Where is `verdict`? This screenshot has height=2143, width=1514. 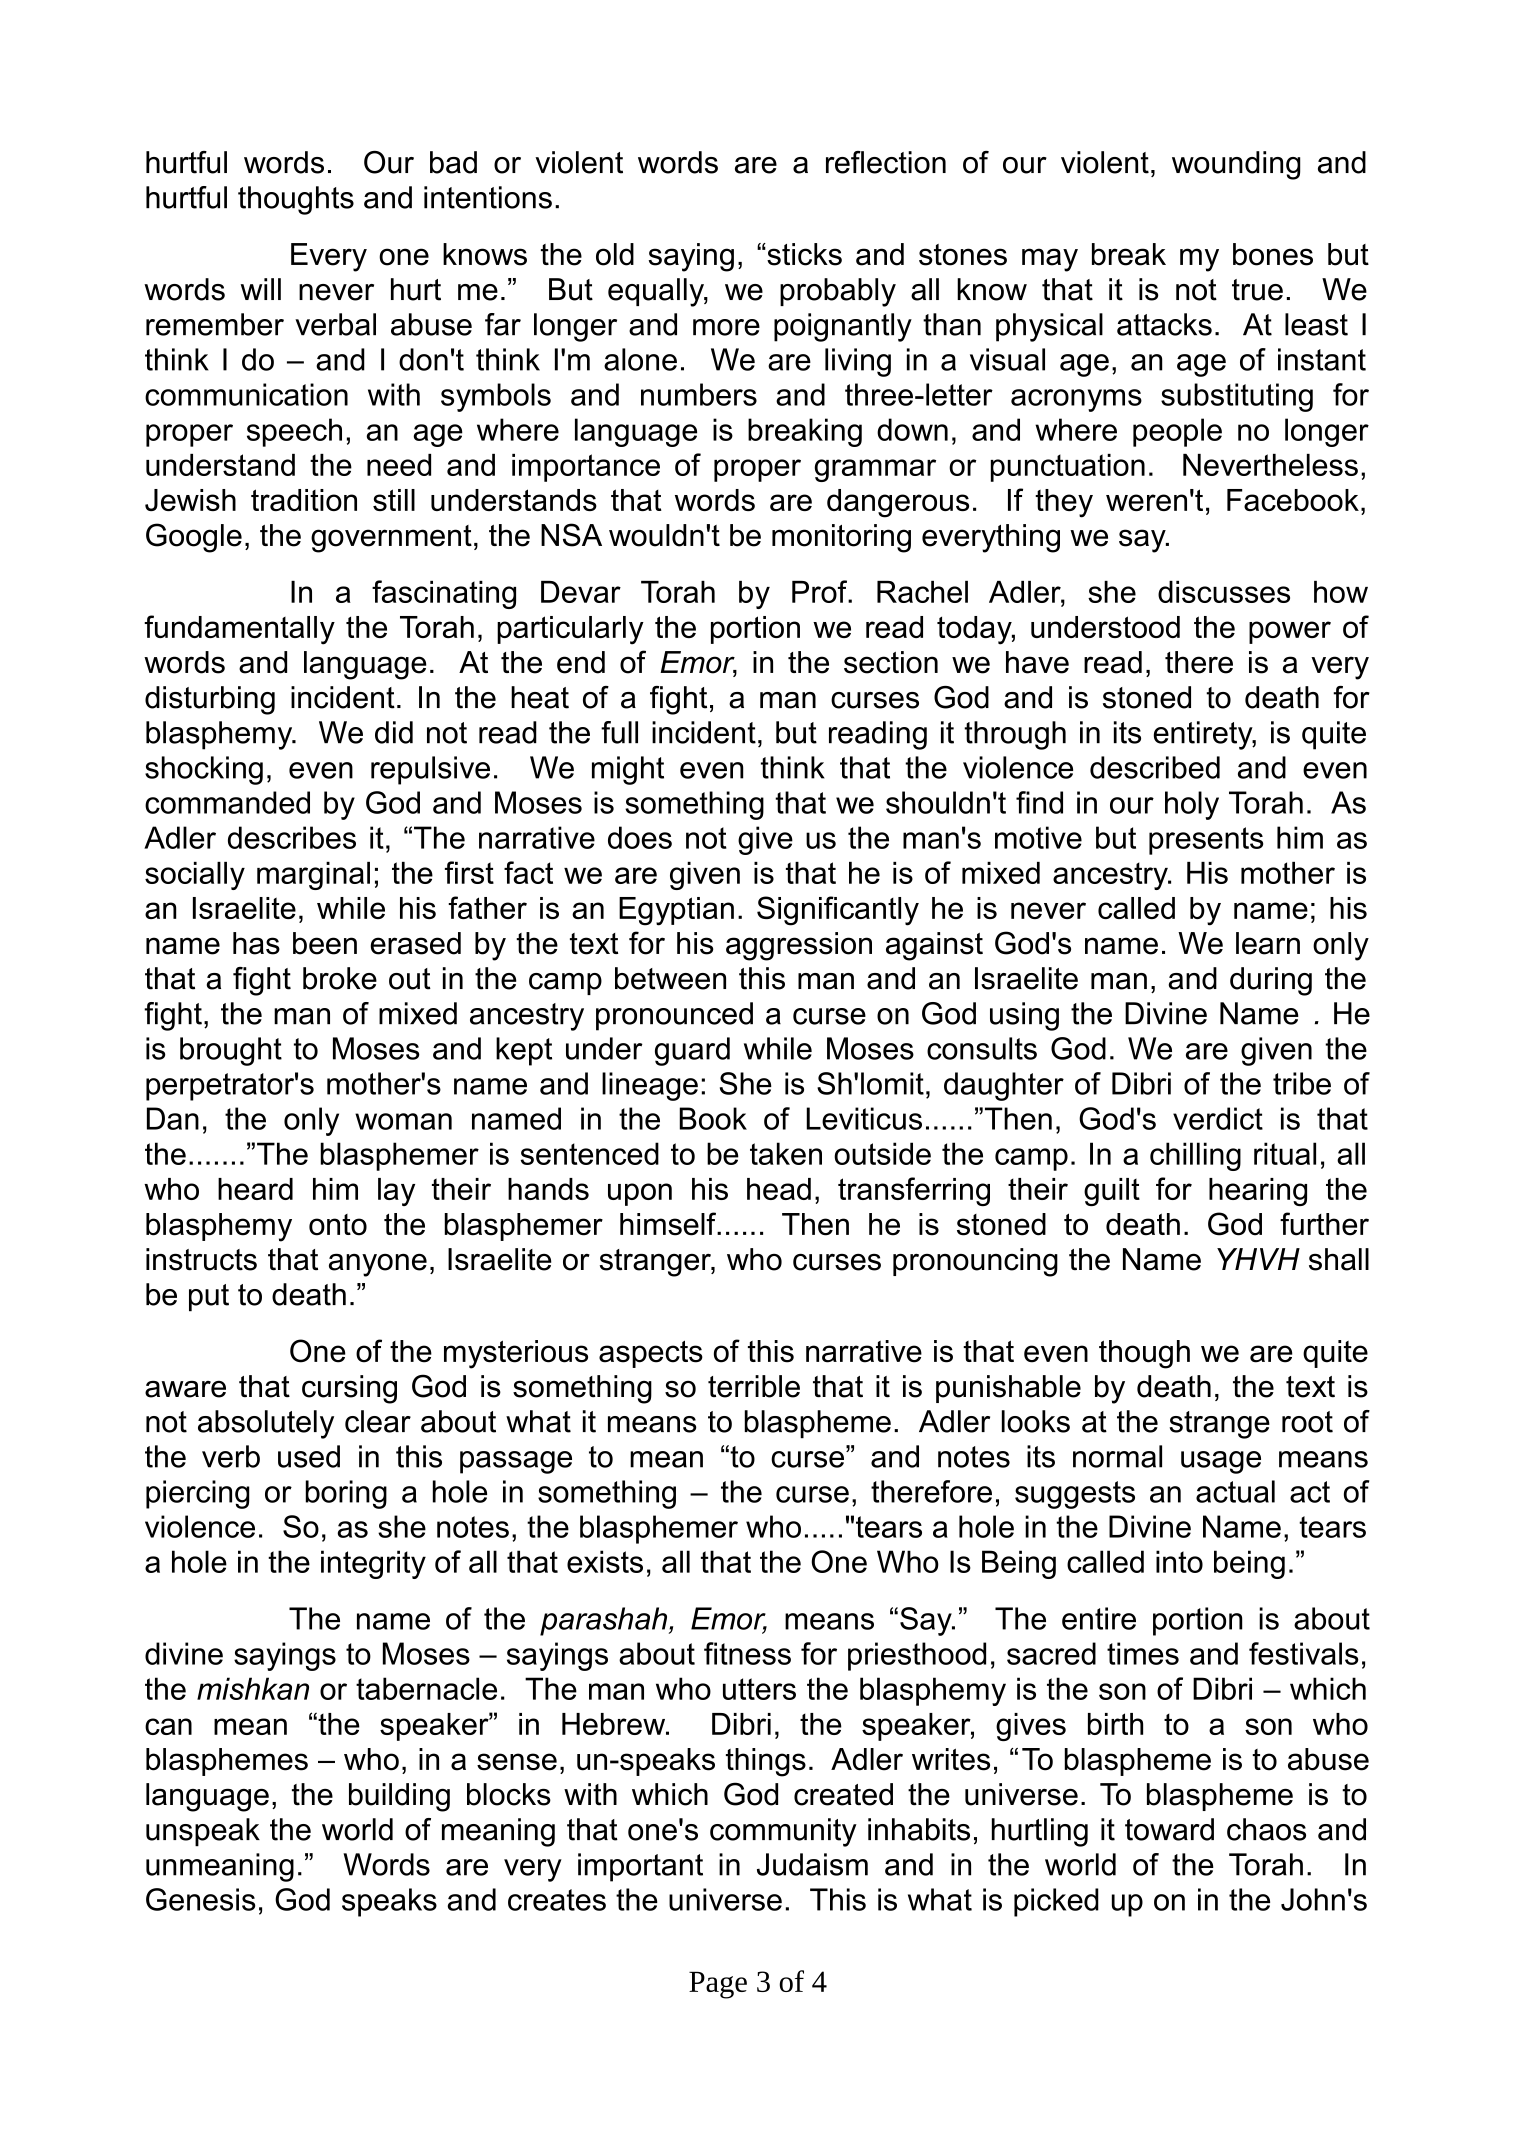 verdict is located at coordinates (1218, 1118).
